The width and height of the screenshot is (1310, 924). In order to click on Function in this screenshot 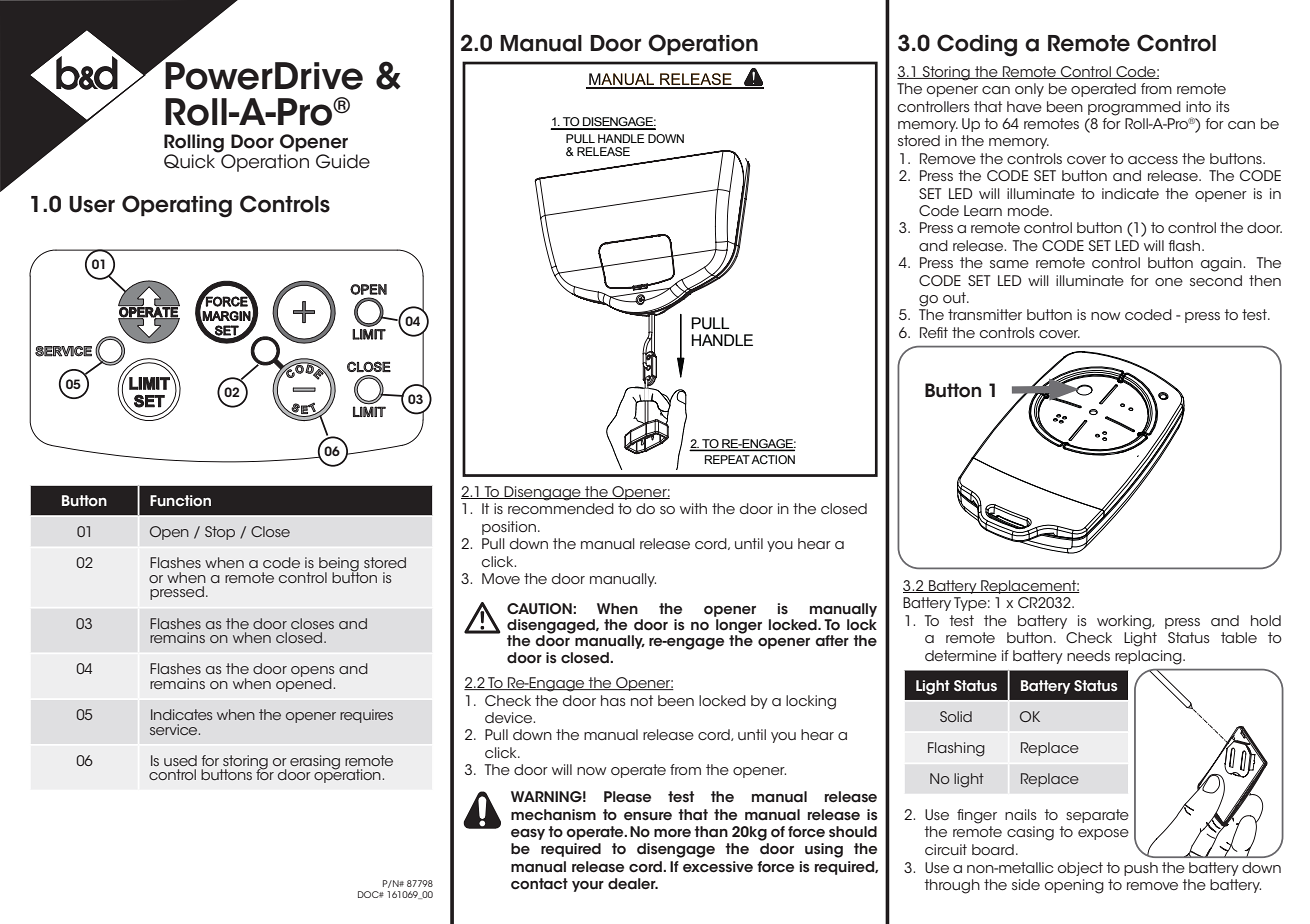, I will do `click(180, 501)`.
